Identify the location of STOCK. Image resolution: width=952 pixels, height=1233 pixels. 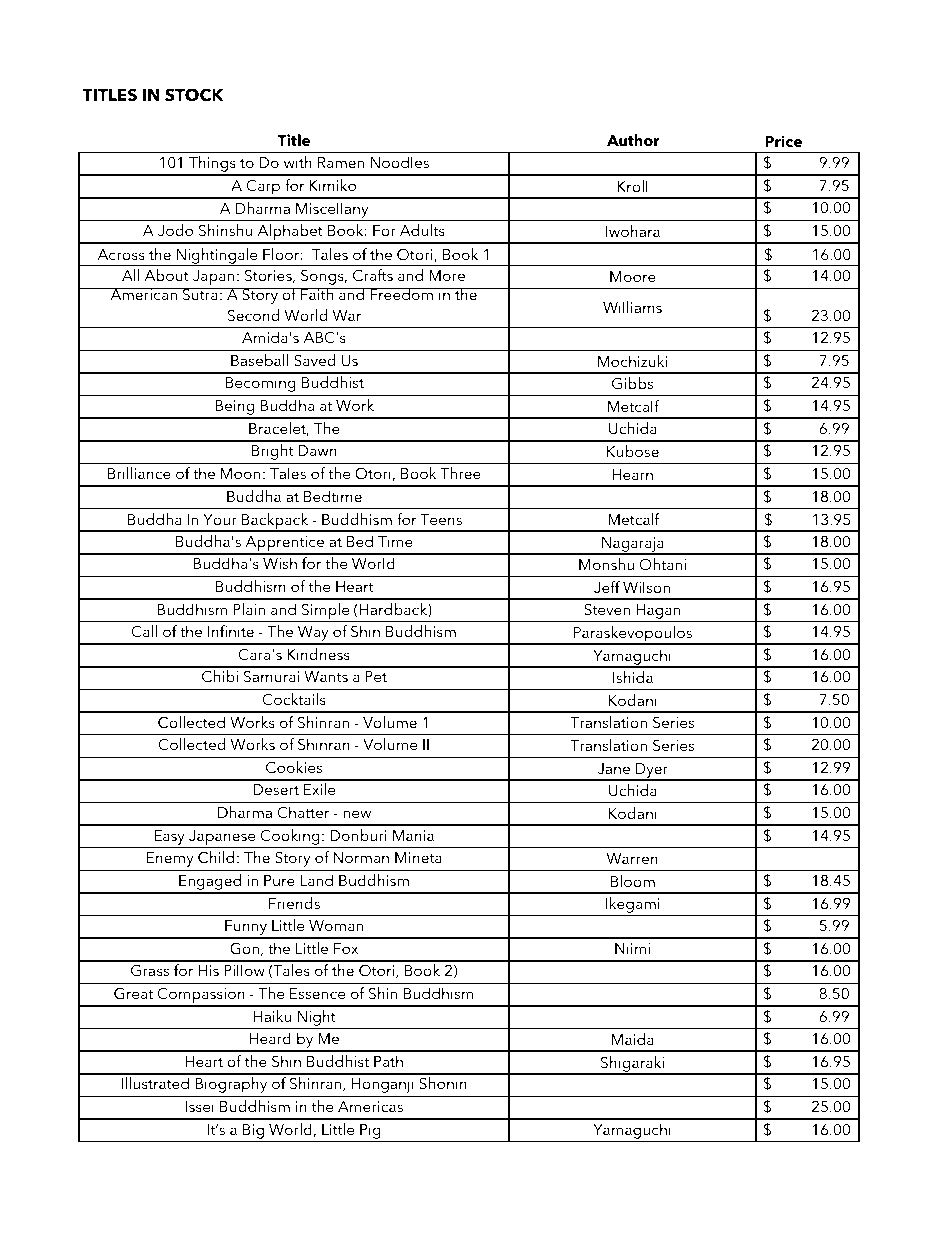
(194, 95).
